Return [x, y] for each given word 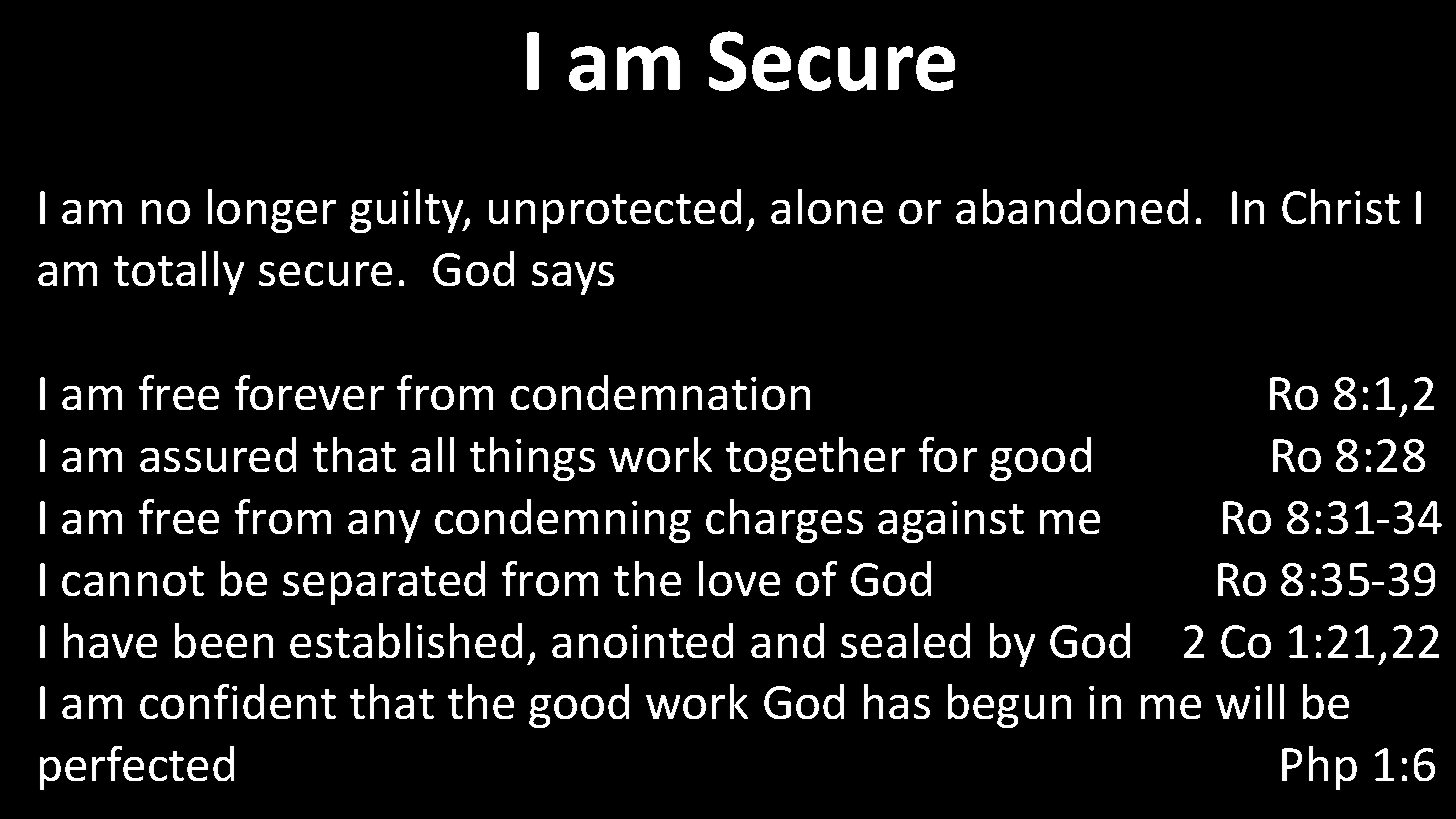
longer [272, 211]
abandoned [1072, 206]
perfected [137, 768]
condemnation [660, 392]
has [897, 701]
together [815, 459]
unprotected [615, 211]
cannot [133, 581]
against [951, 522]
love [739, 578]
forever [309, 392]
